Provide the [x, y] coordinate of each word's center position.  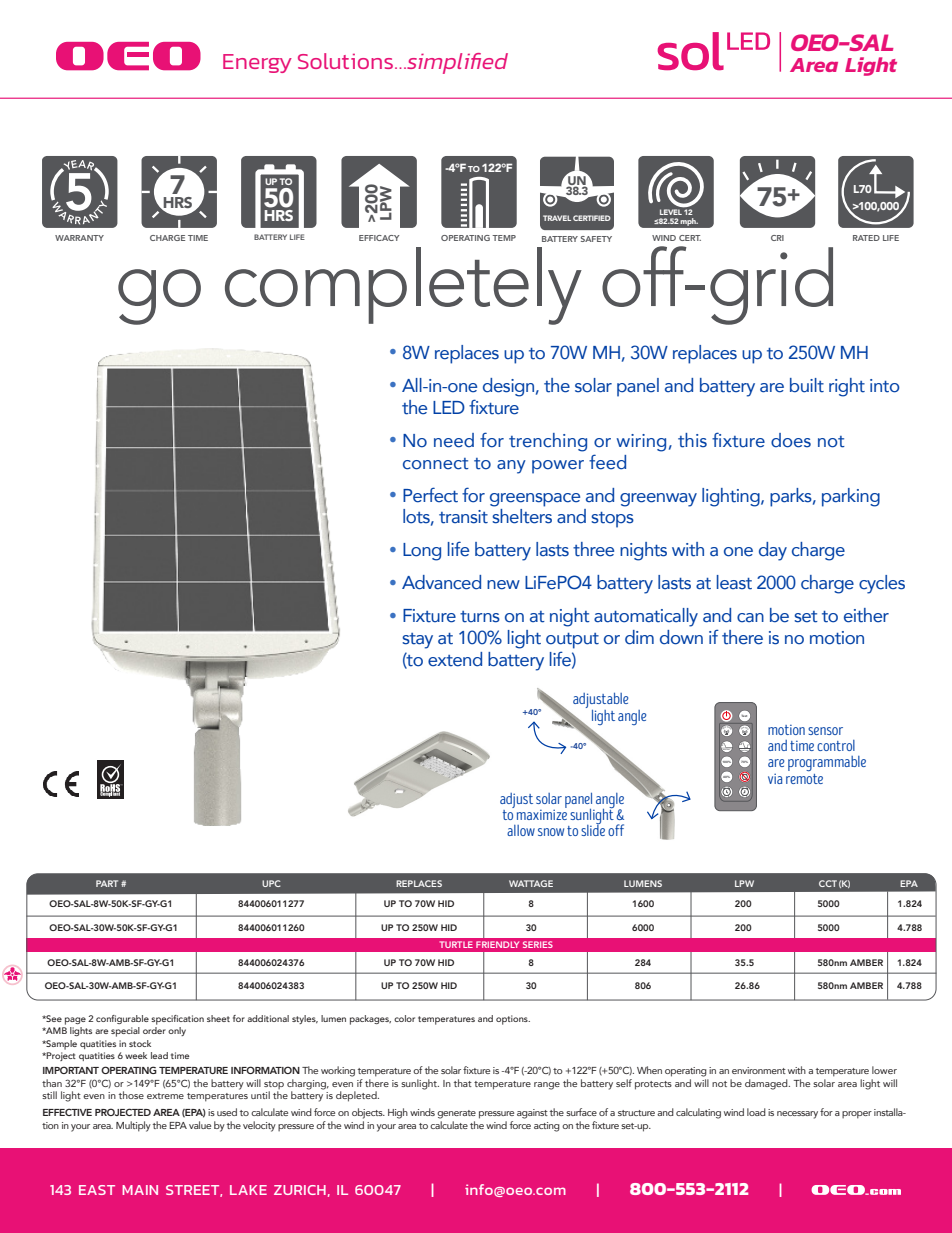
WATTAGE [531, 883]
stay [417, 641]
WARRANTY [79, 238]
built [807, 385]
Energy [257, 63]
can [750, 618]
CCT [828, 883]
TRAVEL [557, 218]
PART [107, 883]
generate [456, 1114]
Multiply [133, 1126]
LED [449, 407]
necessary [797, 1115]
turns [480, 617]
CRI [777, 238]
